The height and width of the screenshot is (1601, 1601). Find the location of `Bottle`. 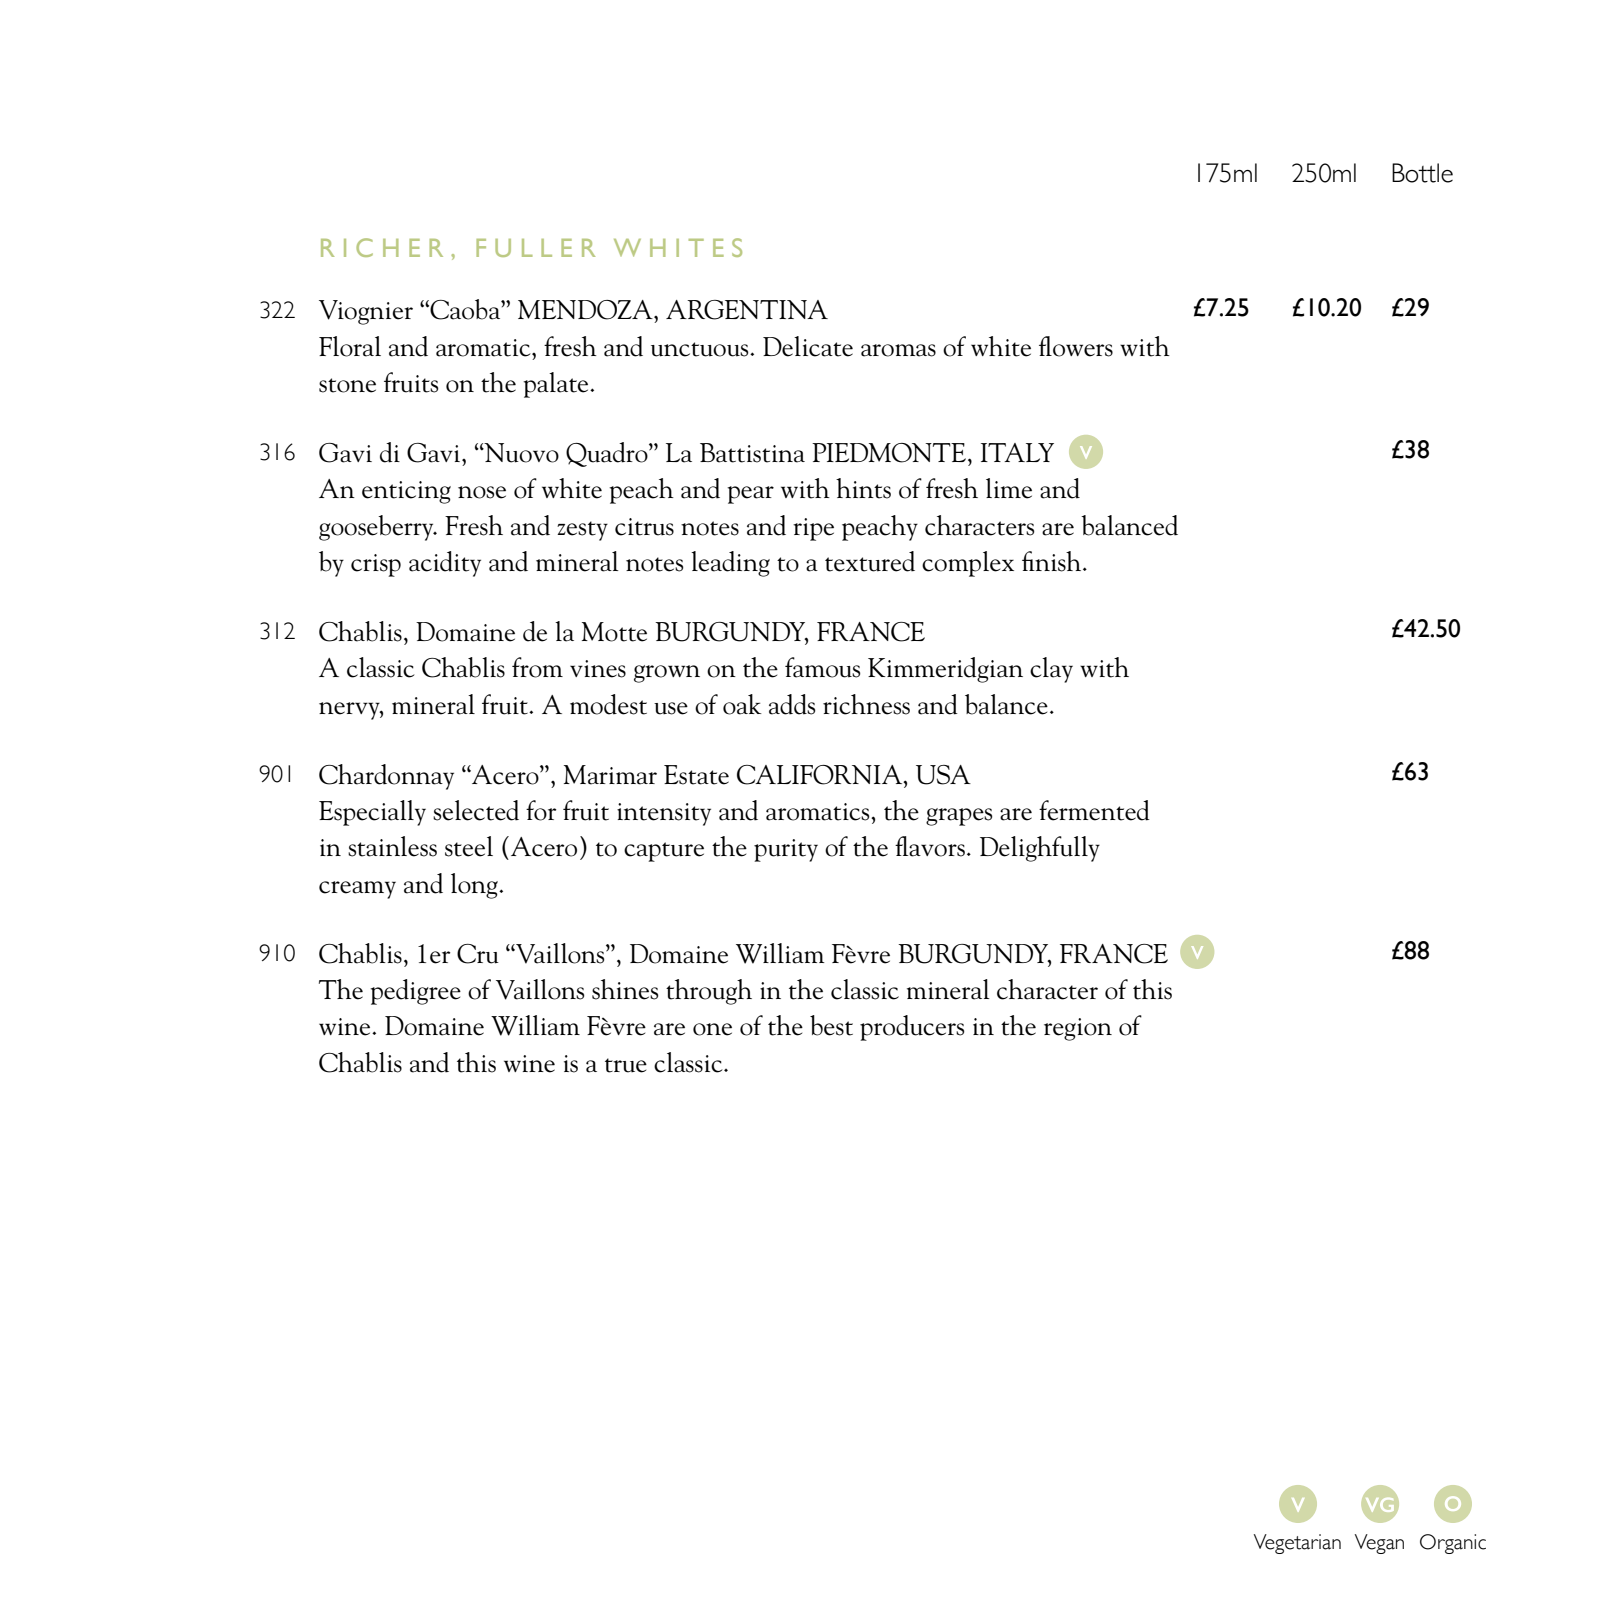

Bottle is located at coordinates (1422, 173).
